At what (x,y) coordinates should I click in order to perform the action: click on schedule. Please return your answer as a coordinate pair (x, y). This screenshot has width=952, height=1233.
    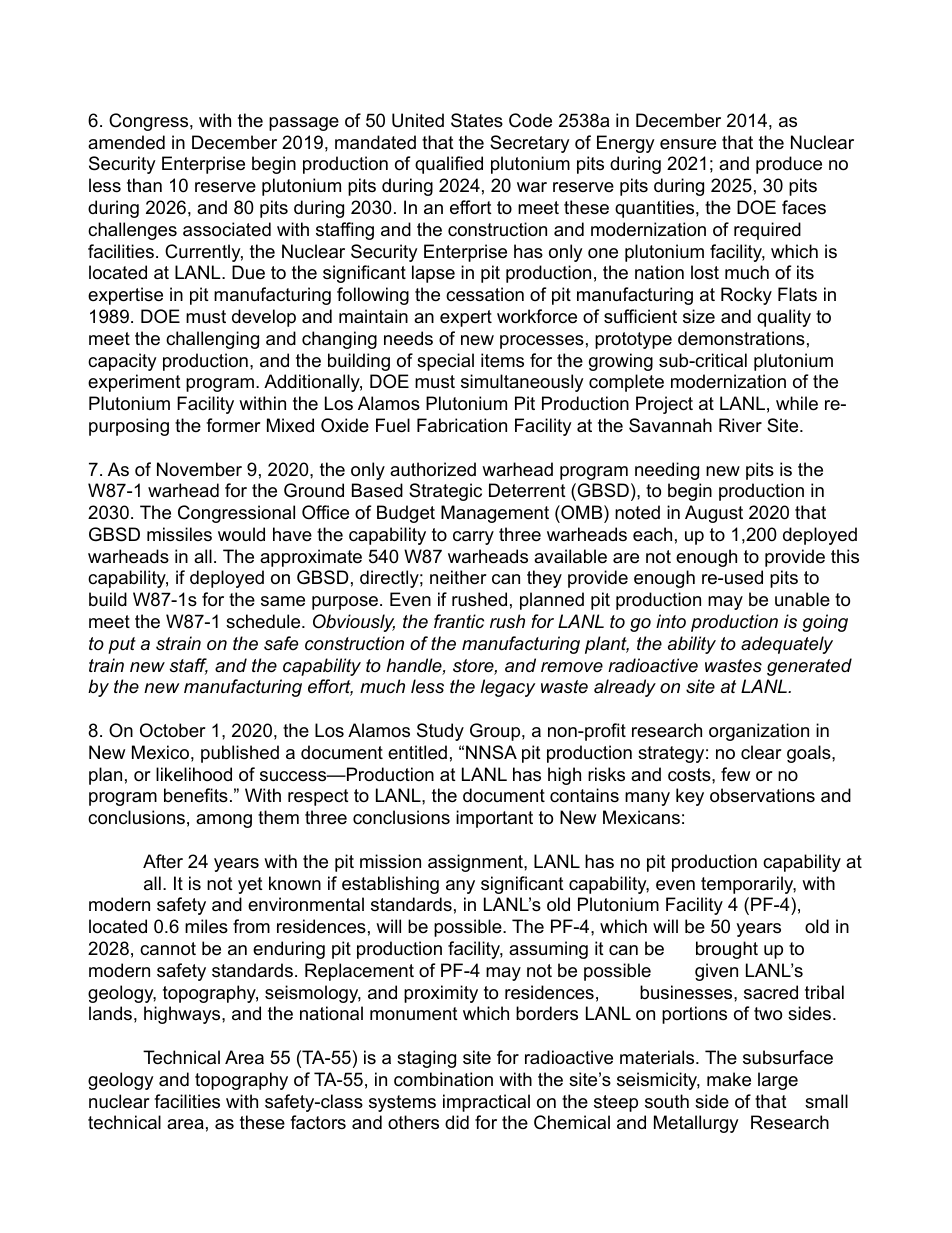
    Looking at the image, I should click on (264, 621).
